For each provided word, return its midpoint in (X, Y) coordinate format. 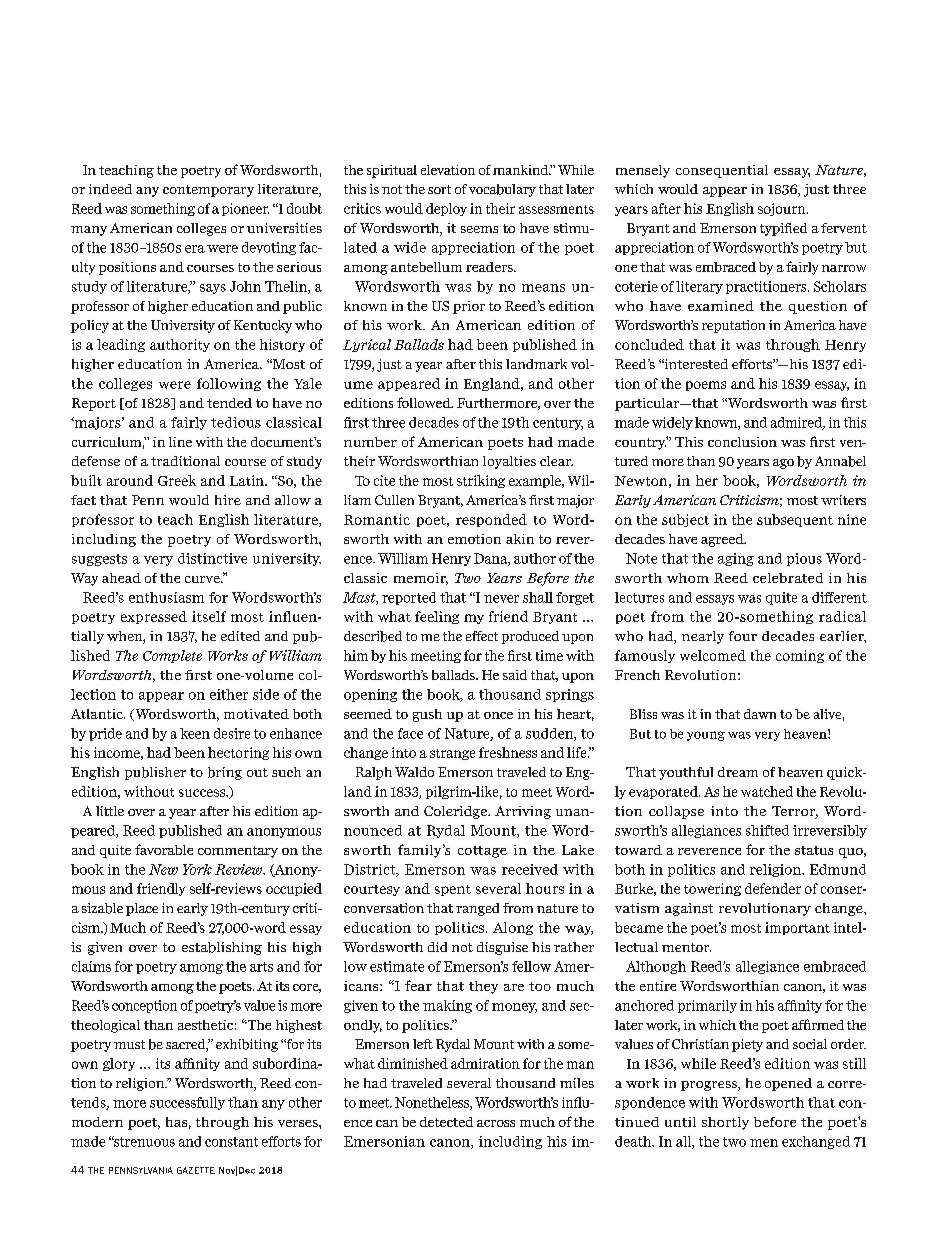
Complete (172, 656)
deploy (446, 209)
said (515, 675)
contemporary (208, 191)
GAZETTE (196, 1170)
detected (446, 1122)
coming (800, 656)
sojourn (783, 209)
